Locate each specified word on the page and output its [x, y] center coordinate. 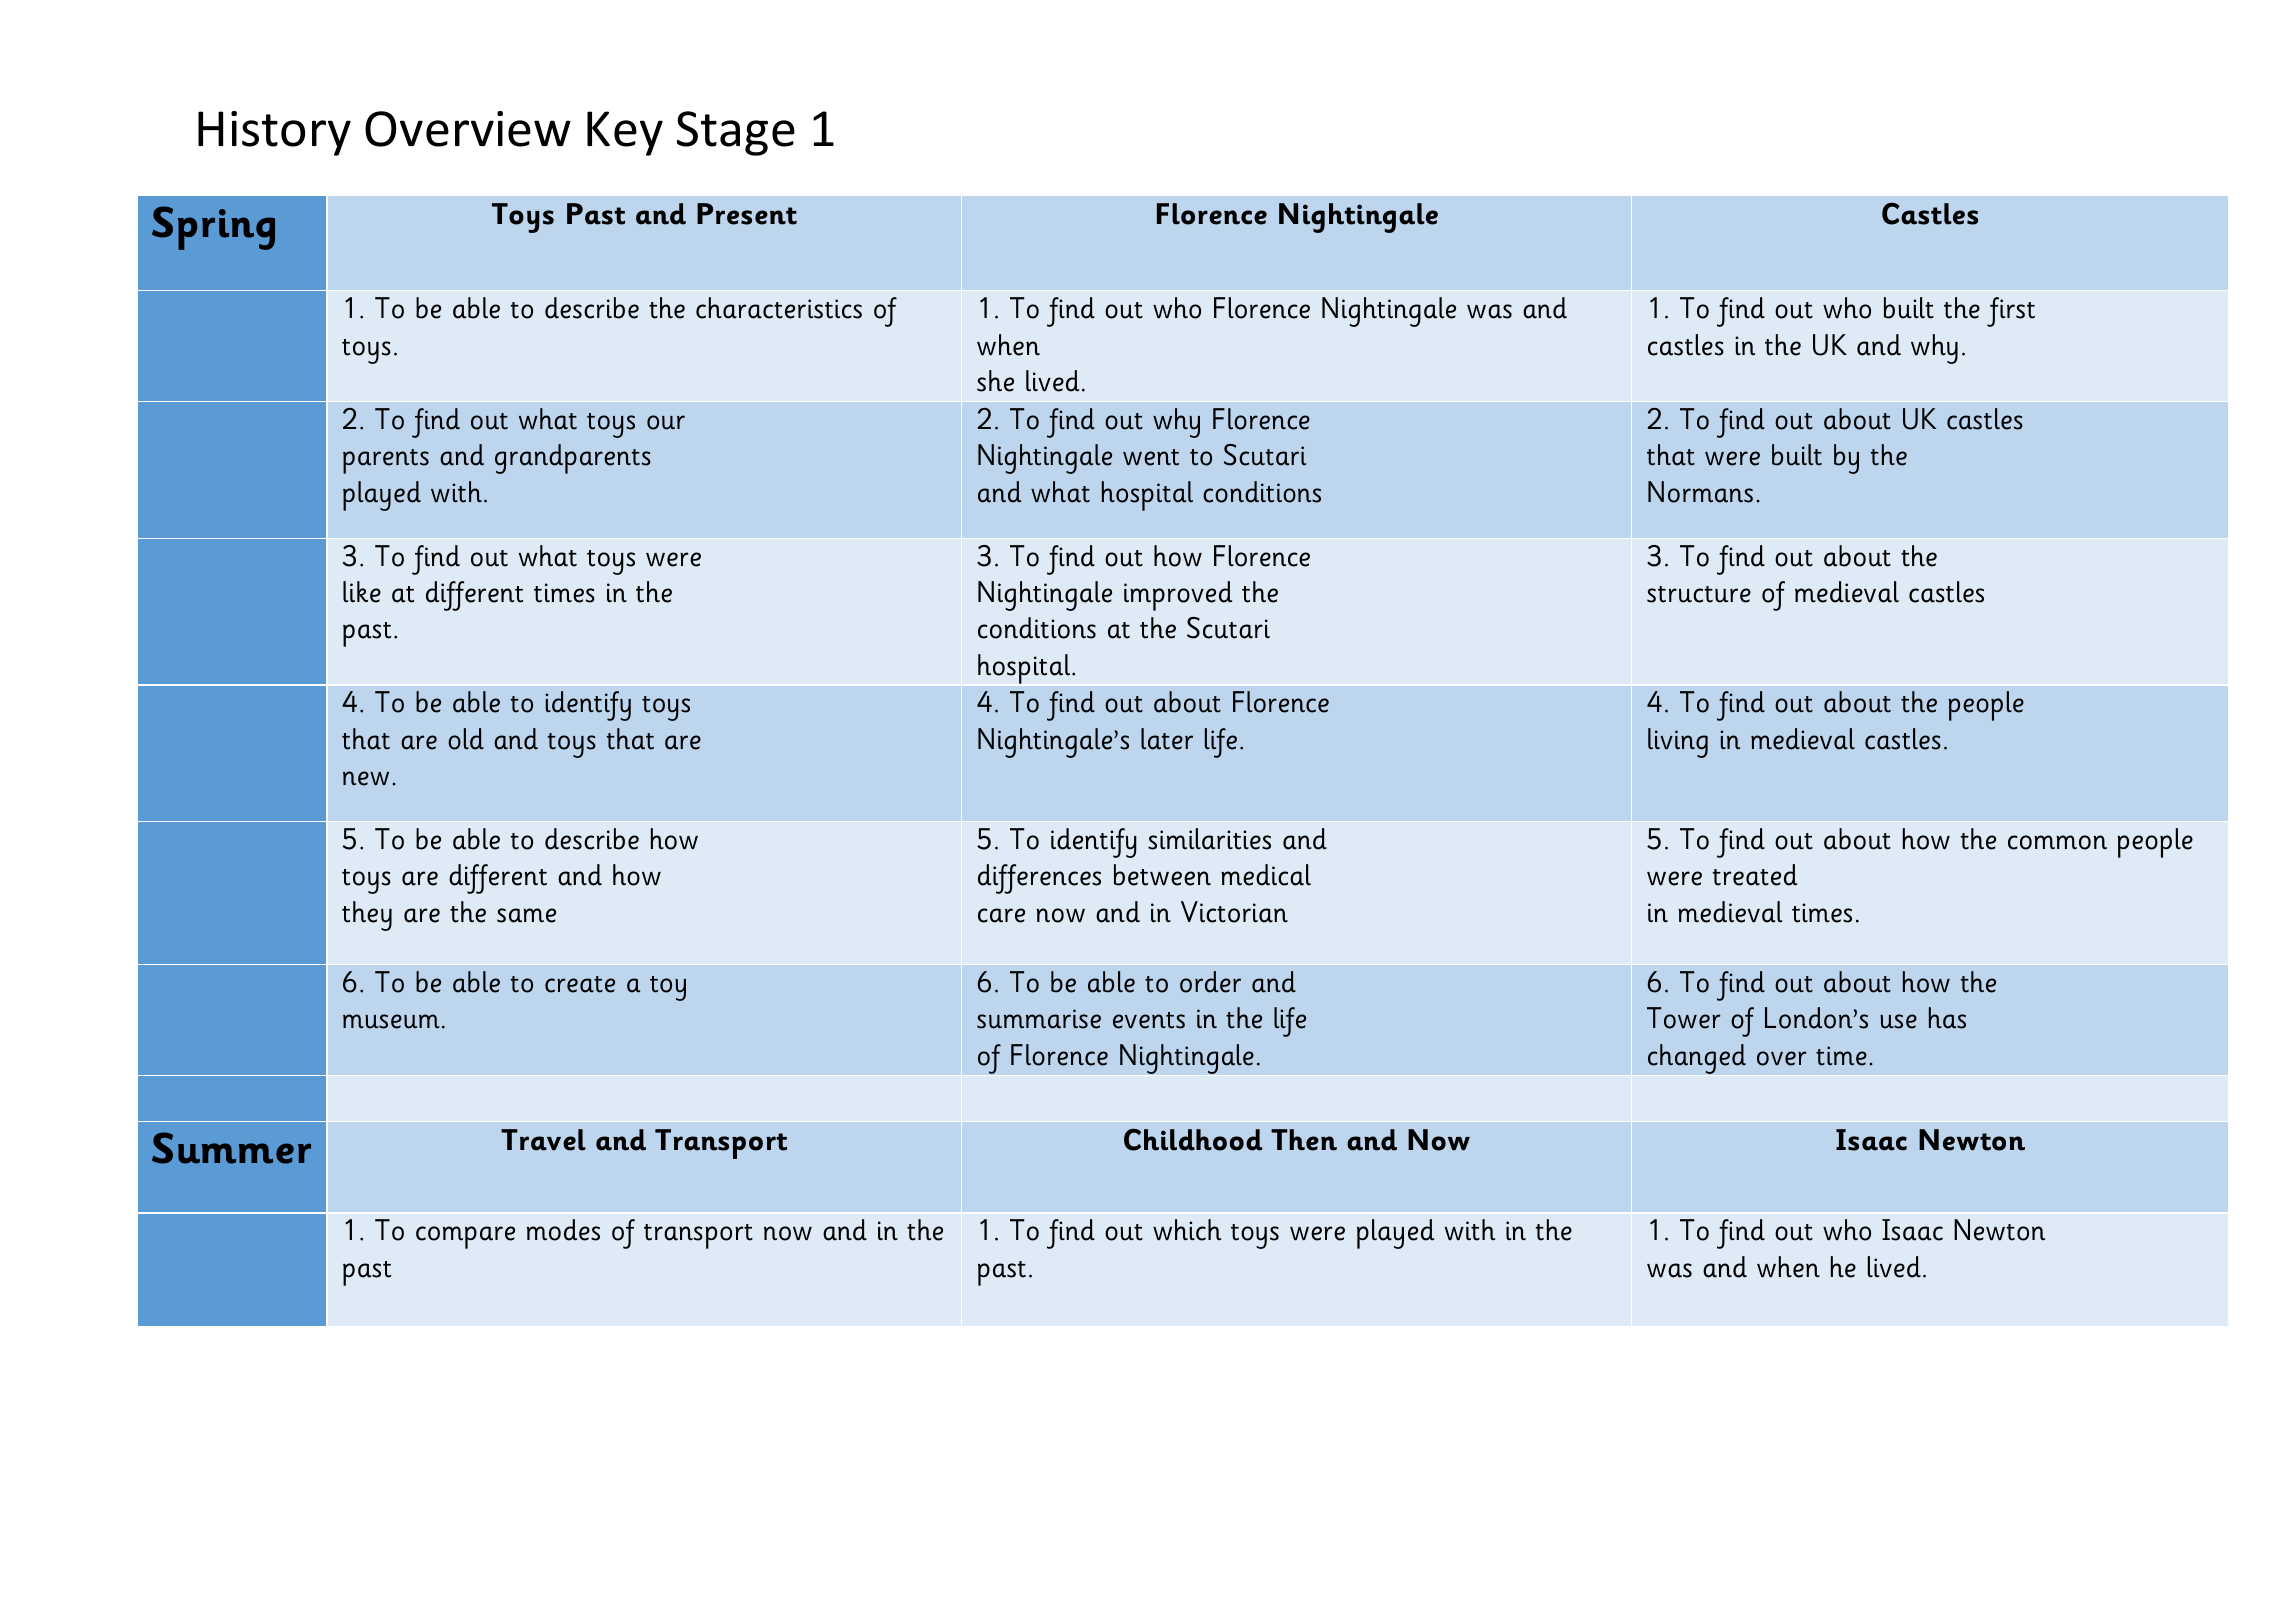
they [367, 916]
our [666, 422]
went [1151, 457]
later [1167, 739]
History [274, 133]
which [1187, 1230]
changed [1697, 1059]
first [2011, 312]
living [1678, 743]
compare [465, 1237]
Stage [736, 133]
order [1210, 982]
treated [1755, 875]
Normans [1700, 492]
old [466, 739]
